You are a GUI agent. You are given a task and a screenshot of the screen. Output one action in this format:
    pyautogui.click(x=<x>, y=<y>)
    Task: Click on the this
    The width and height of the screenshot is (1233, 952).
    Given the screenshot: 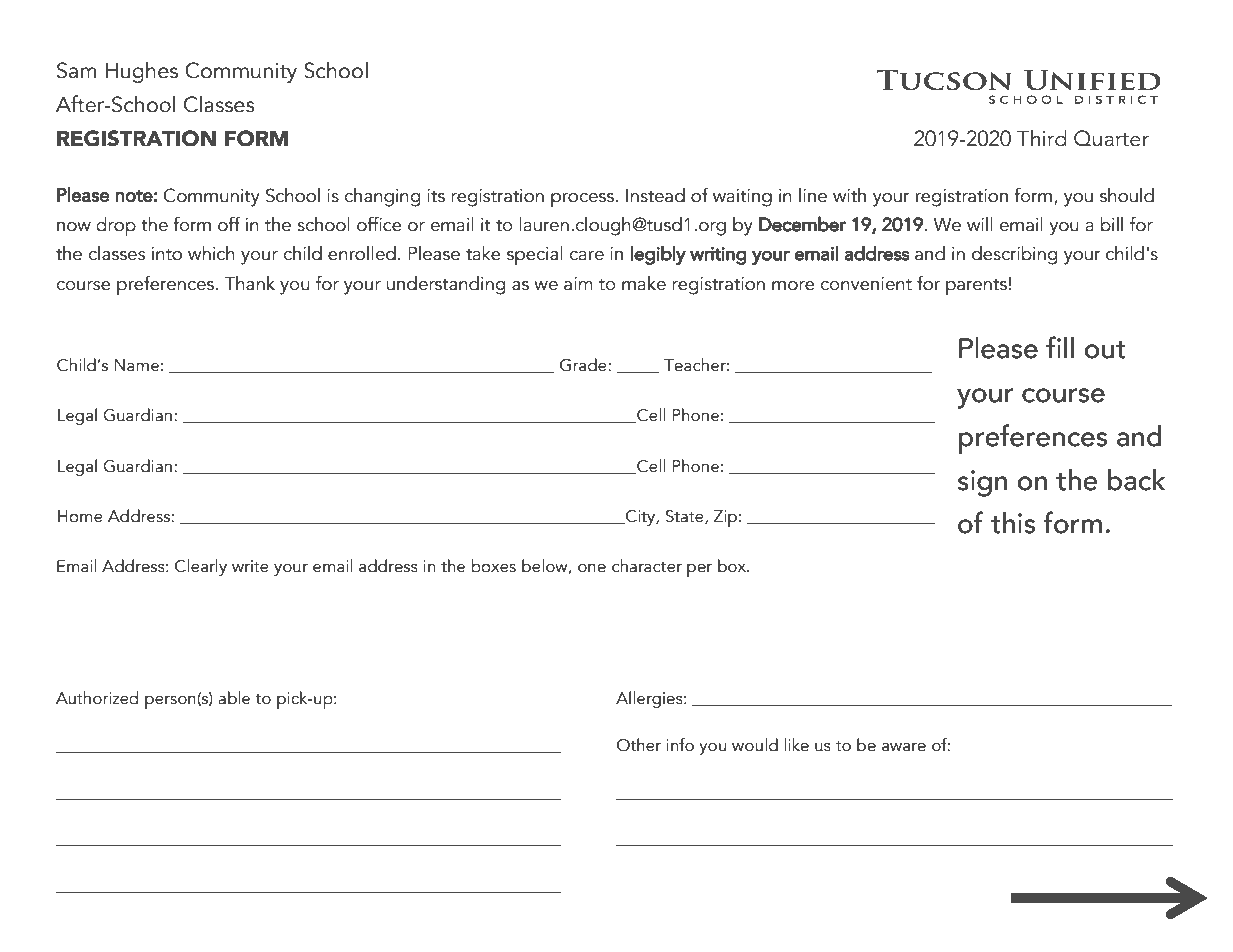 What is the action you would take?
    pyautogui.click(x=1013, y=523)
